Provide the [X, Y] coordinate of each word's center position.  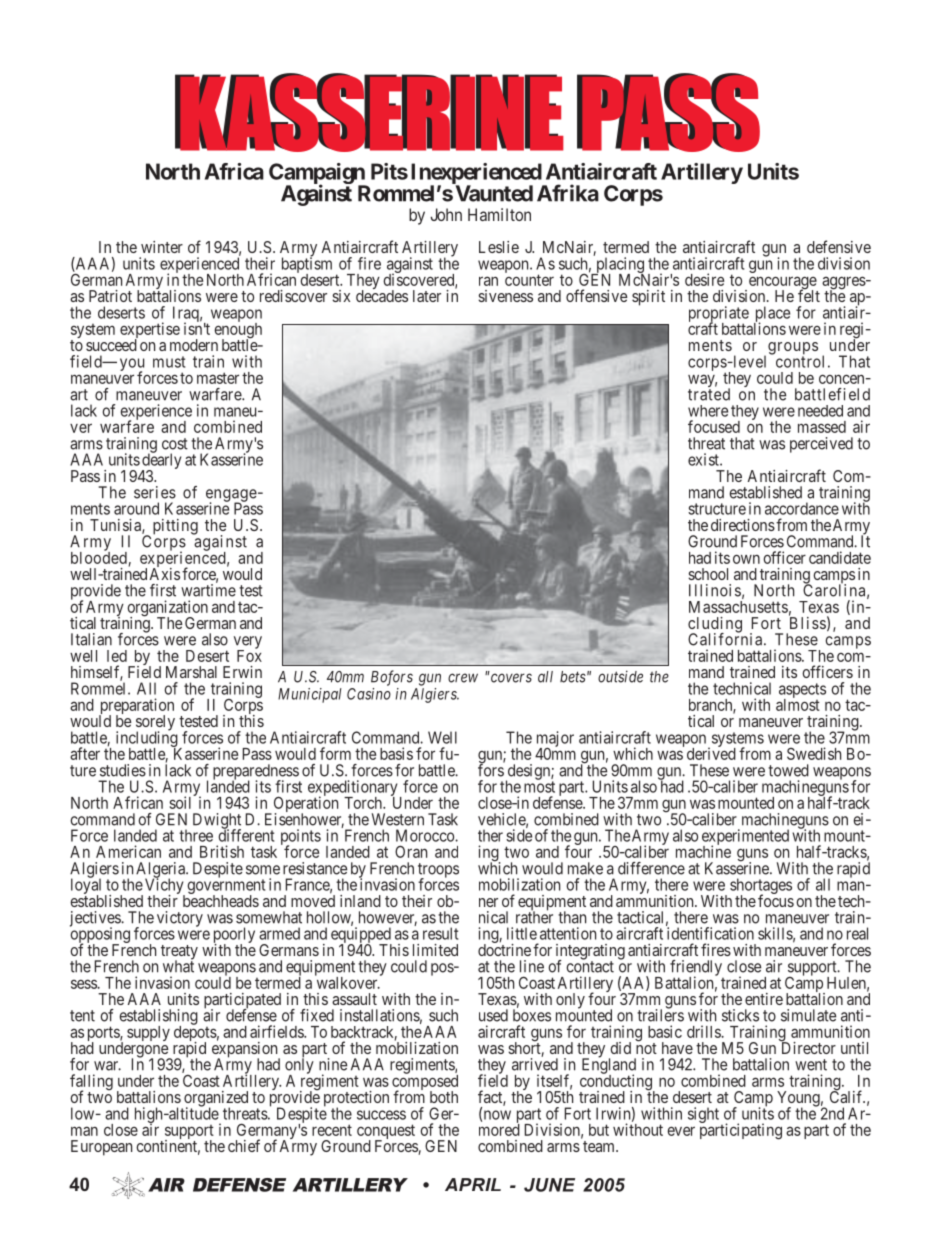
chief [244, 1145]
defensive [839, 246]
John [446, 214]
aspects [802, 691]
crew [463, 678]
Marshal [191, 672]
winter [162, 247]
